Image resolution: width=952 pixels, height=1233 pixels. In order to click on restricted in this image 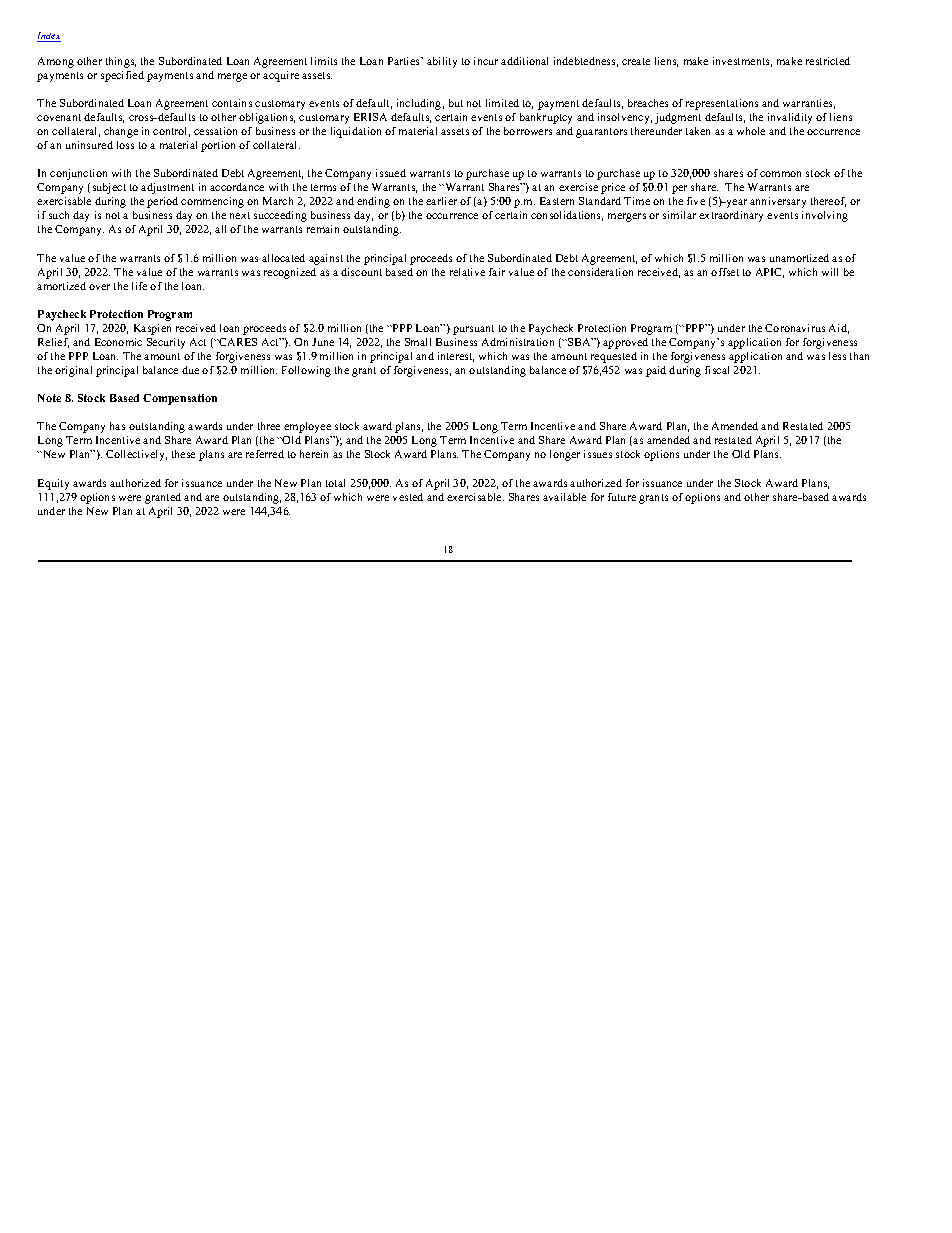, I will do `click(828, 61)`.
